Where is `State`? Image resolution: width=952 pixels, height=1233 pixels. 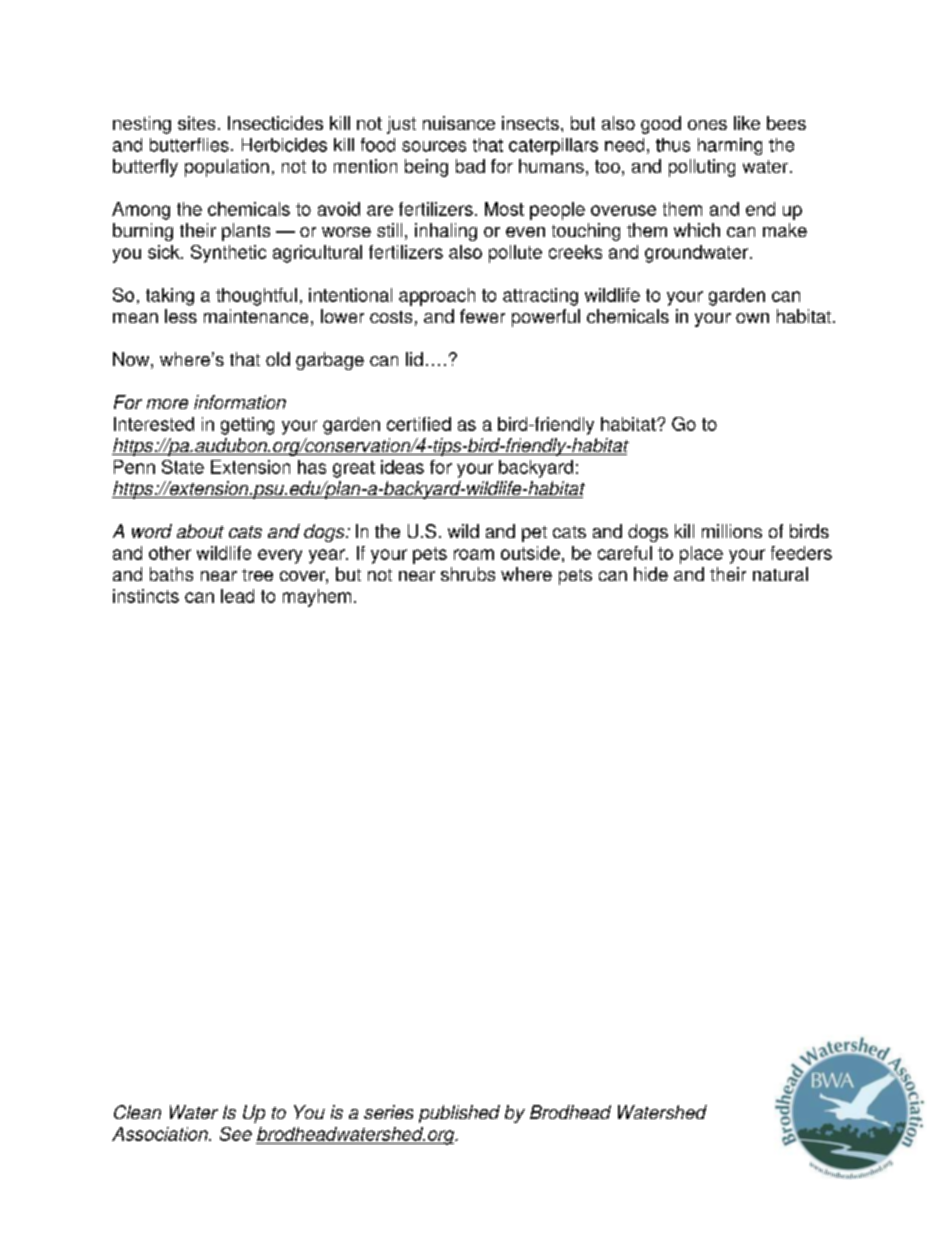
State is located at coordinates (183, 467).
